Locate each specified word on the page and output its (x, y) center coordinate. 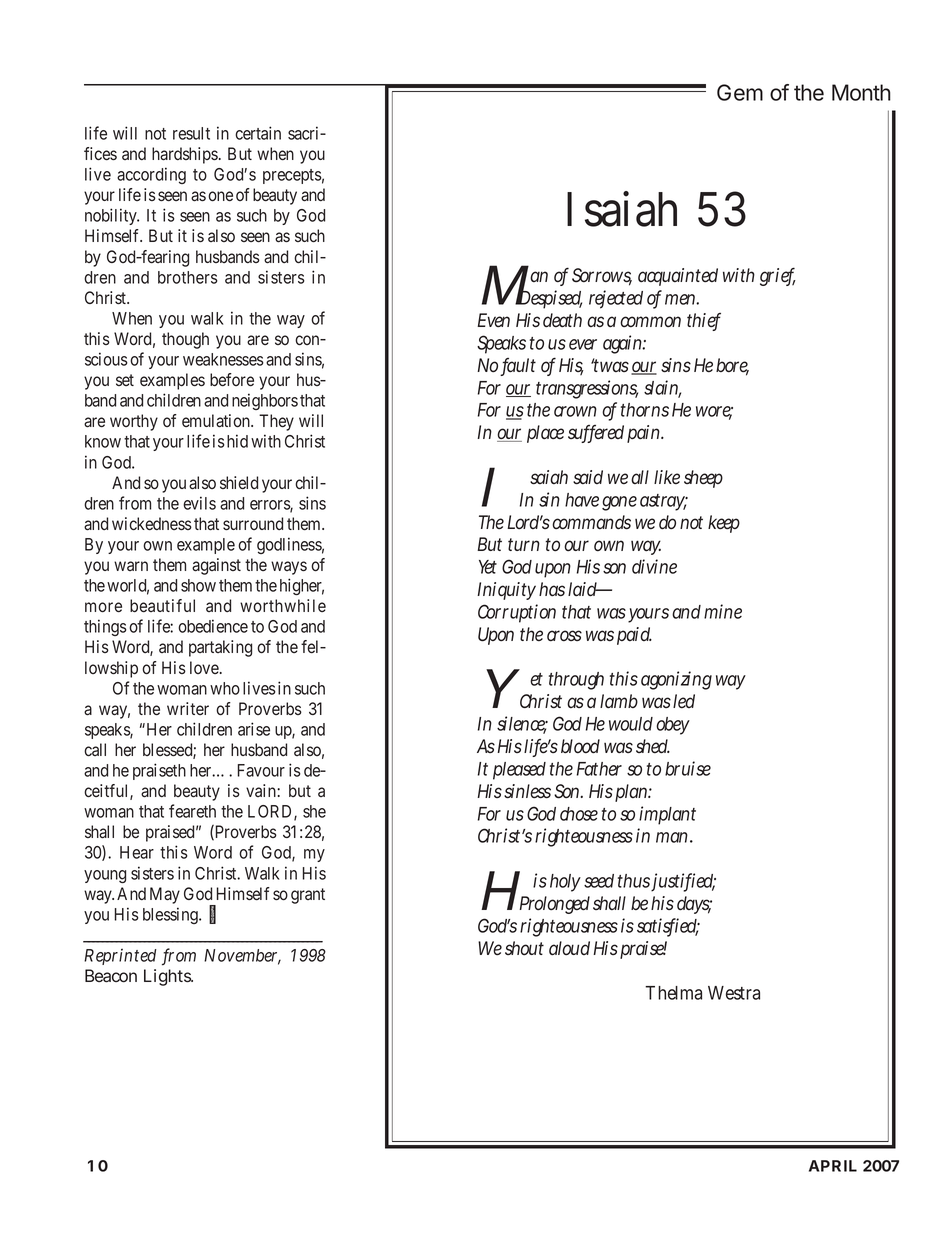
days (694, 905)
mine (723, 611)
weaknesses (223, 359)
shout (524, 948)
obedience (213, 626)
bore (732, 366)
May (165, 895)
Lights (168, 977)
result (191, 133)
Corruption (517, 613)
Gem (740, 92)
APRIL (833, 1166)
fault (518, 366)
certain (258, 133)
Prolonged (554, 905)
